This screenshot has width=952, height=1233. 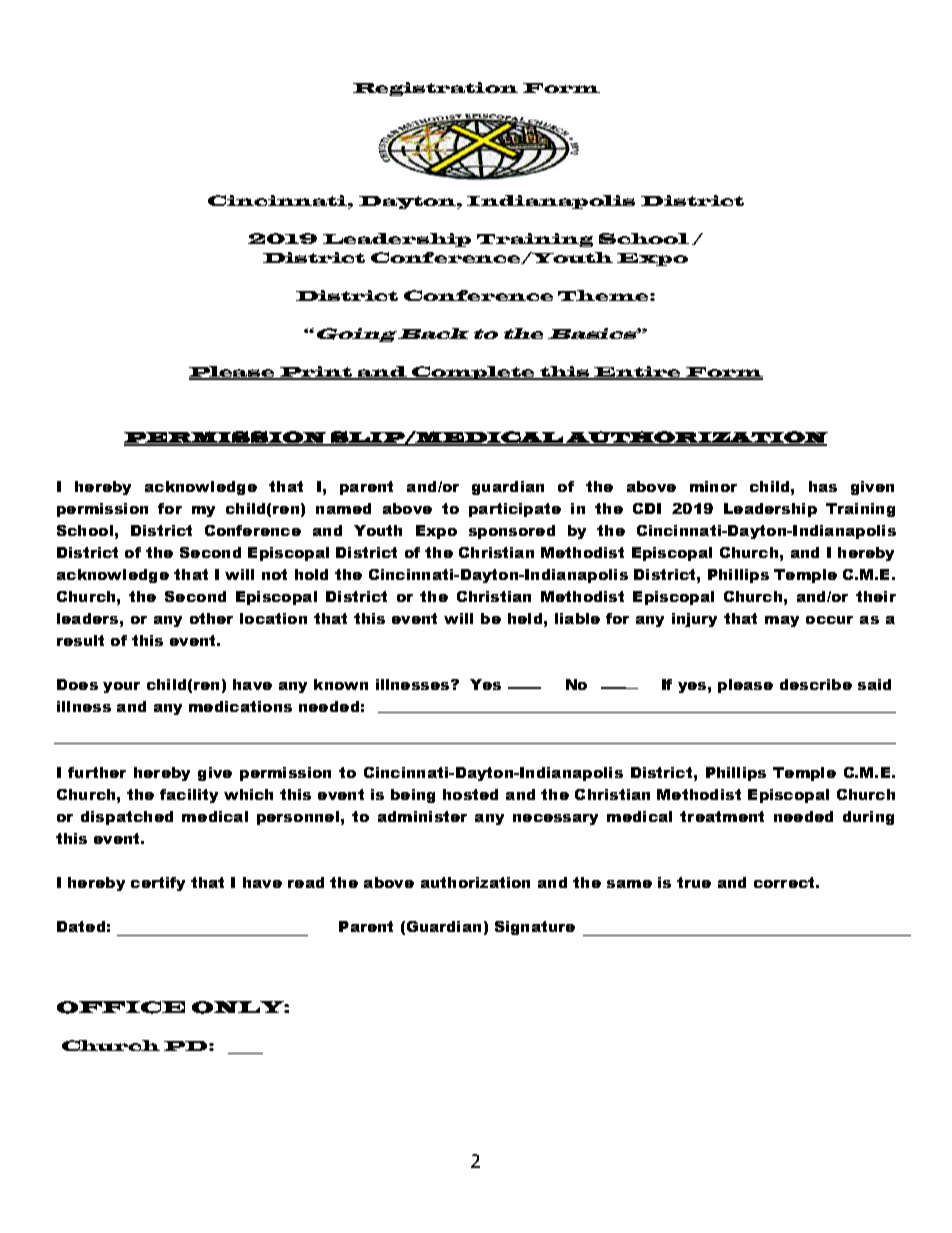 I want to click on Signature, so click(x=535, y=928).
